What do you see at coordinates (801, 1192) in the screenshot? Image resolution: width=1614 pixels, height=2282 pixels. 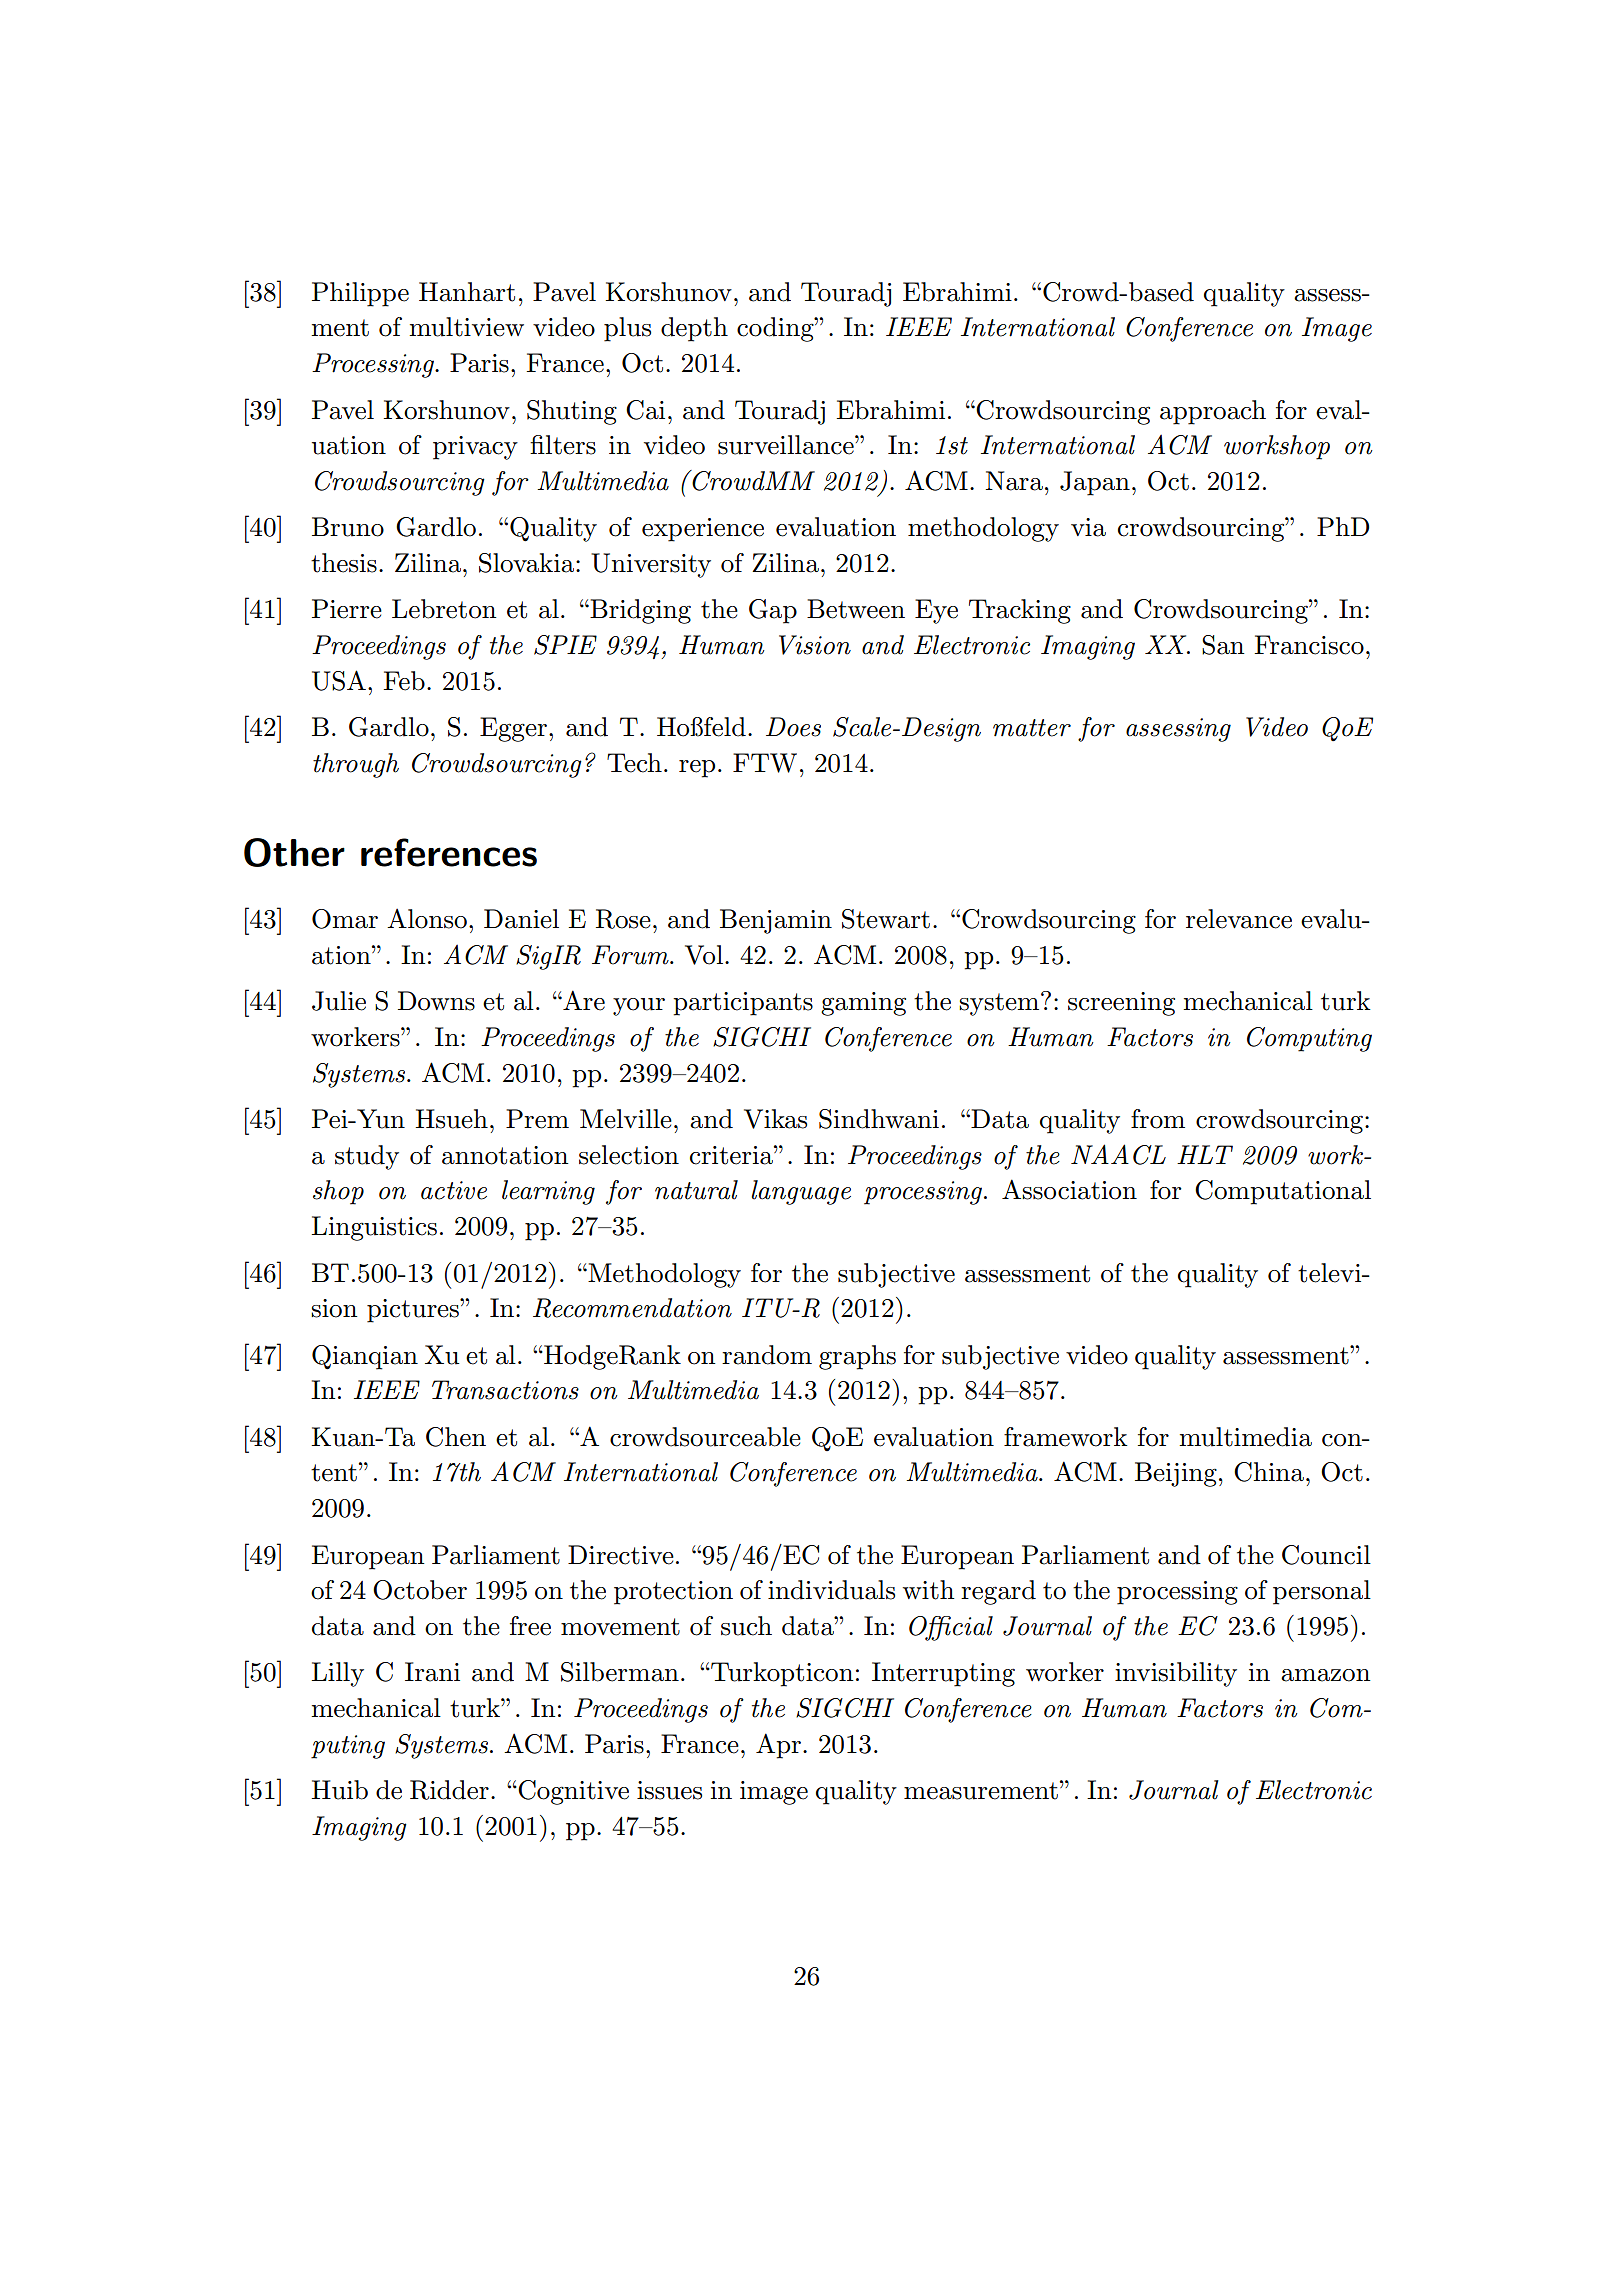 I see `language` at bounding box center [801, 1192].
